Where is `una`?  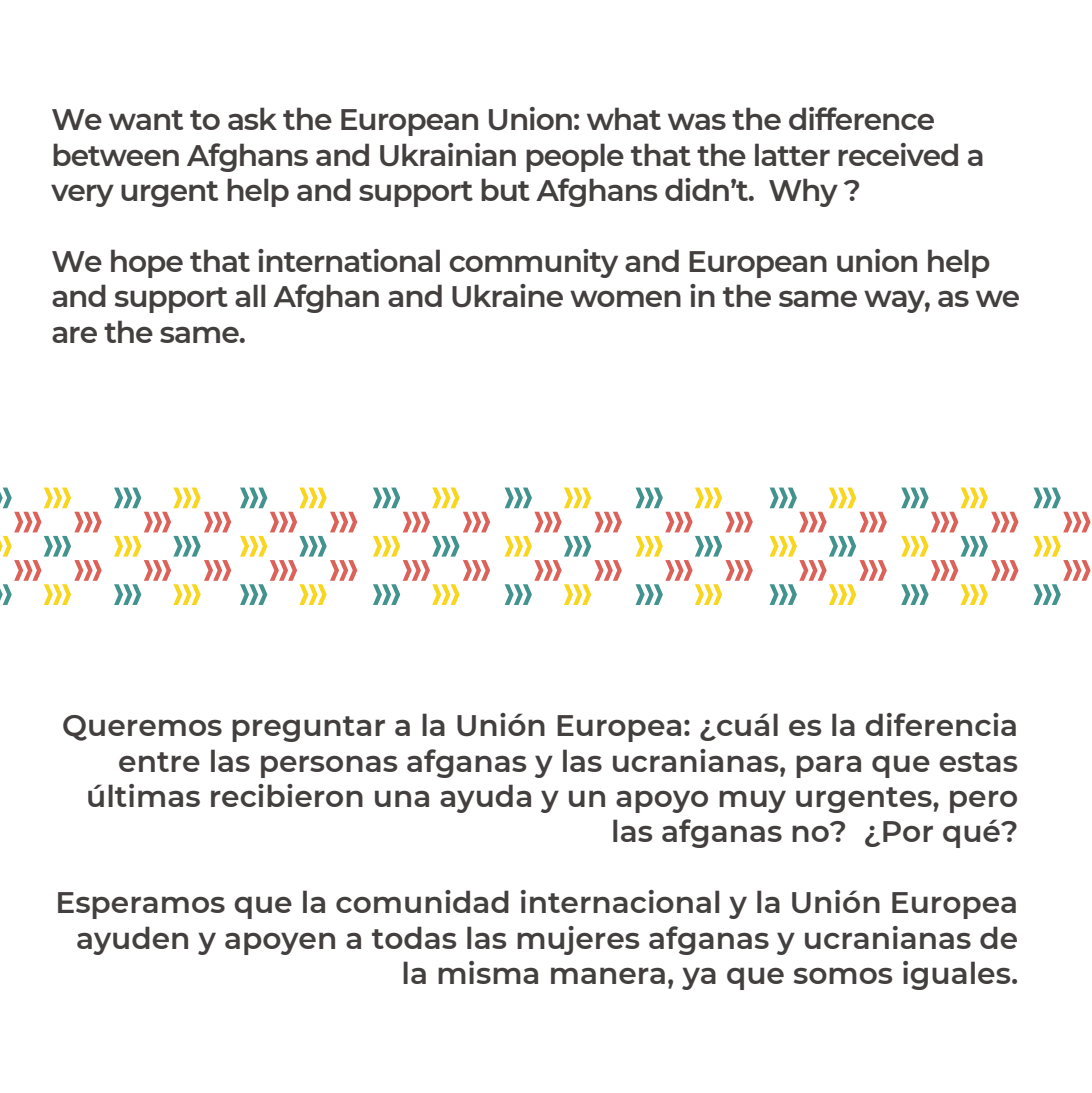 una is located at coordinates (402, 798).
